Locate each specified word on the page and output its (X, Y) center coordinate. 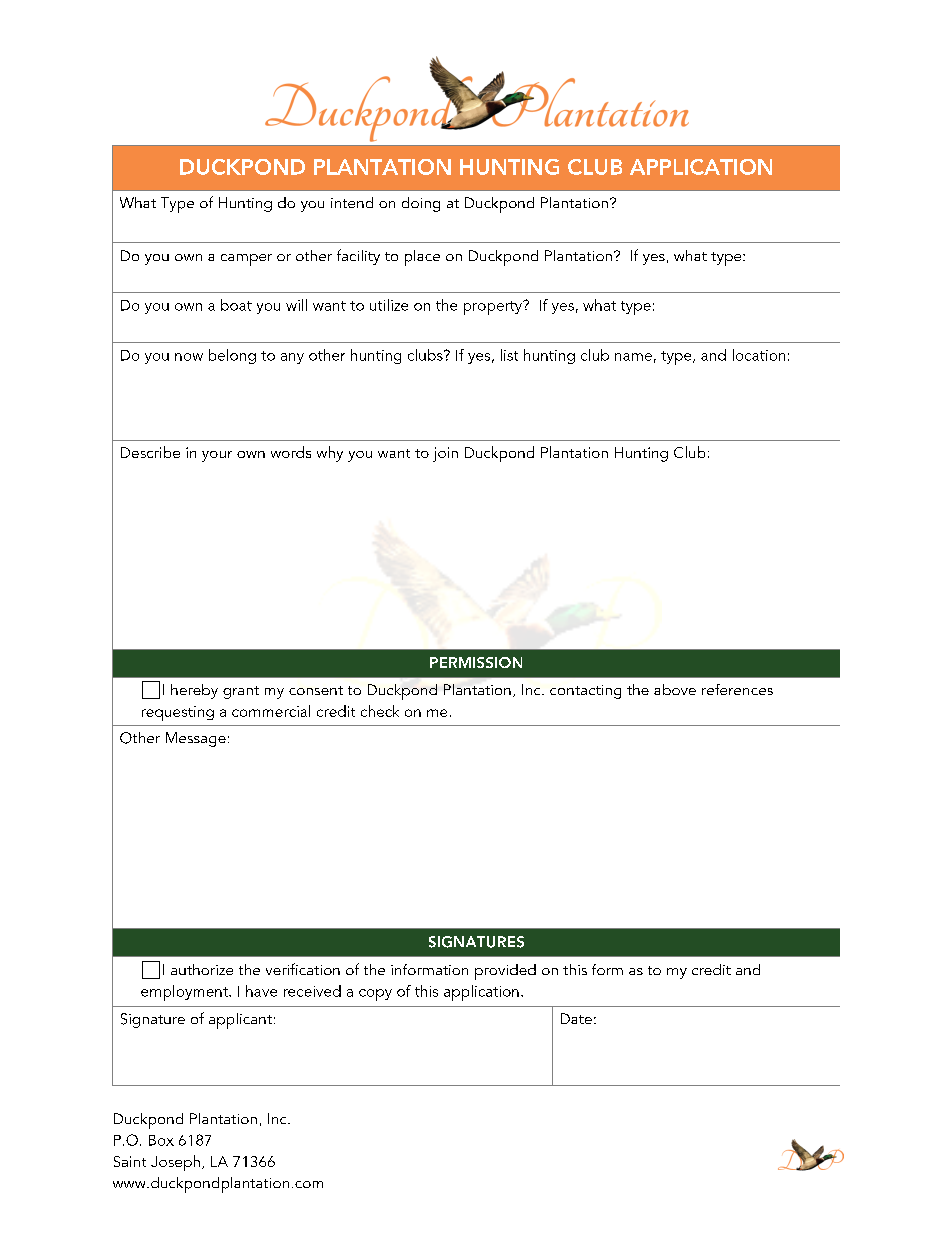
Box (161, 1140)
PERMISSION (476, 662)
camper (246, 260)
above (675, 689)
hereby (194, 691)
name (633, 357)
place (422, 258)
